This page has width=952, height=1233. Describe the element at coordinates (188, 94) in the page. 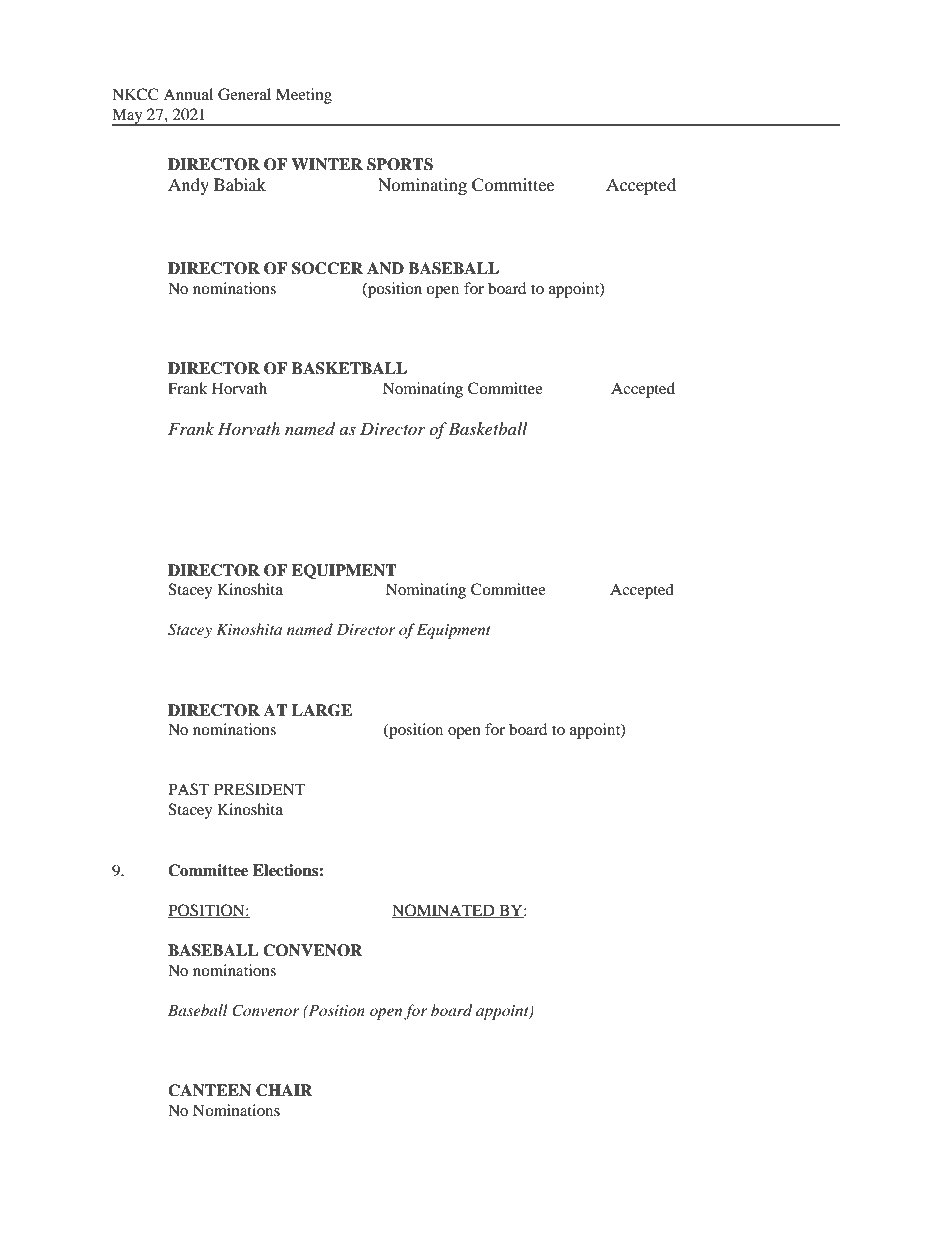

I see `Annual` at that location.
